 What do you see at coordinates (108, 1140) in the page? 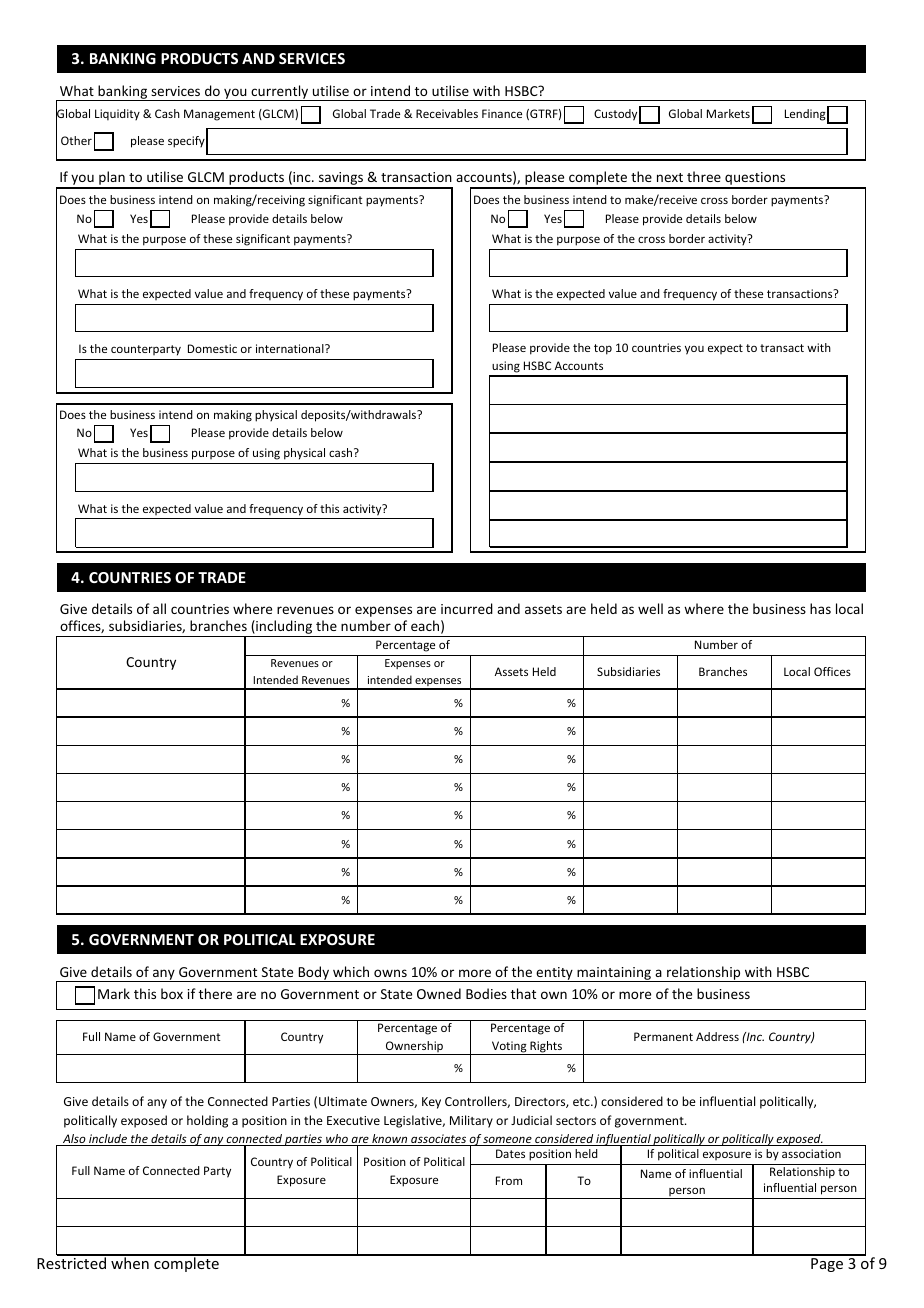
I see `include` at bounding box center [108, 1140].
